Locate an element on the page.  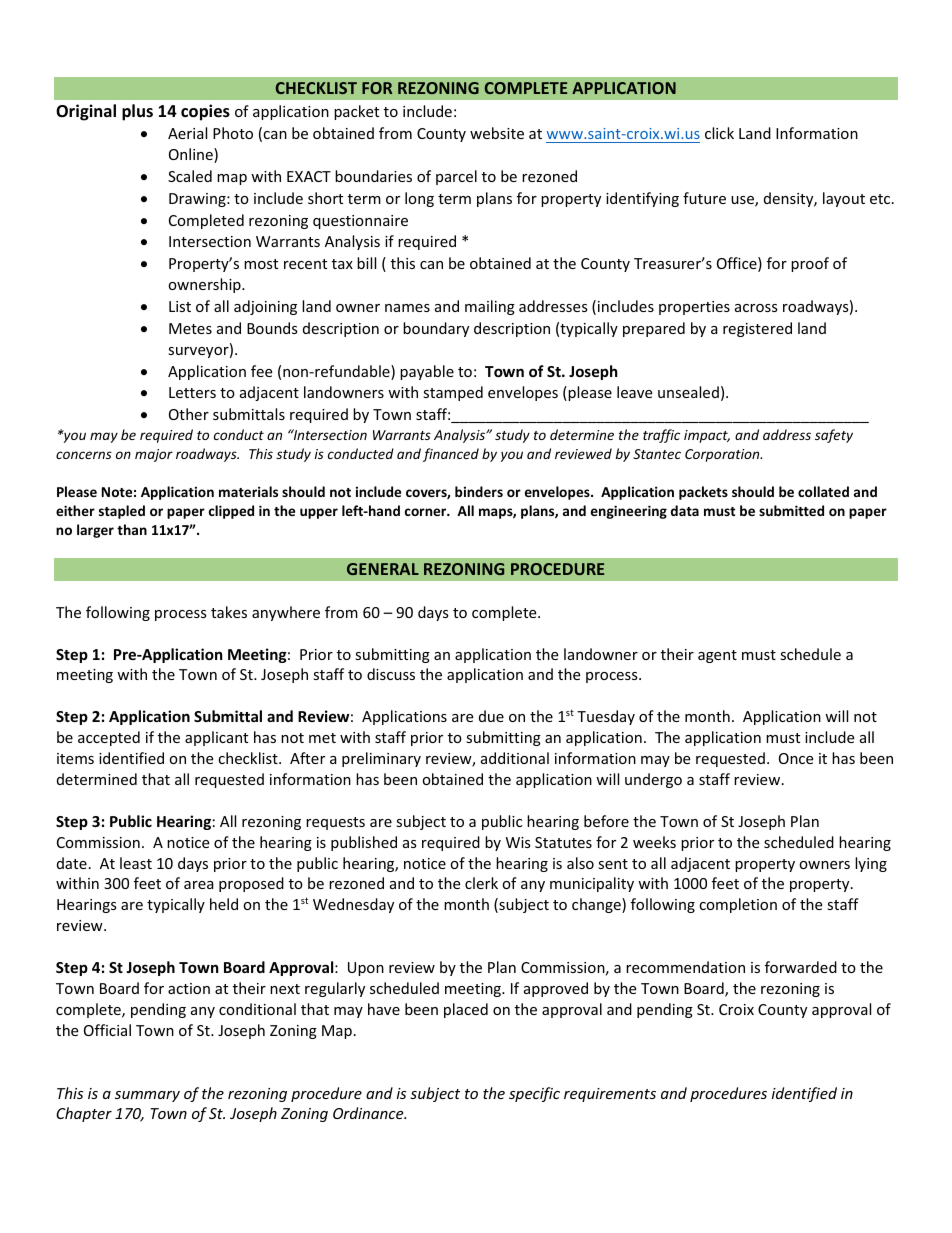
click is located at coordinates (719, 133).
